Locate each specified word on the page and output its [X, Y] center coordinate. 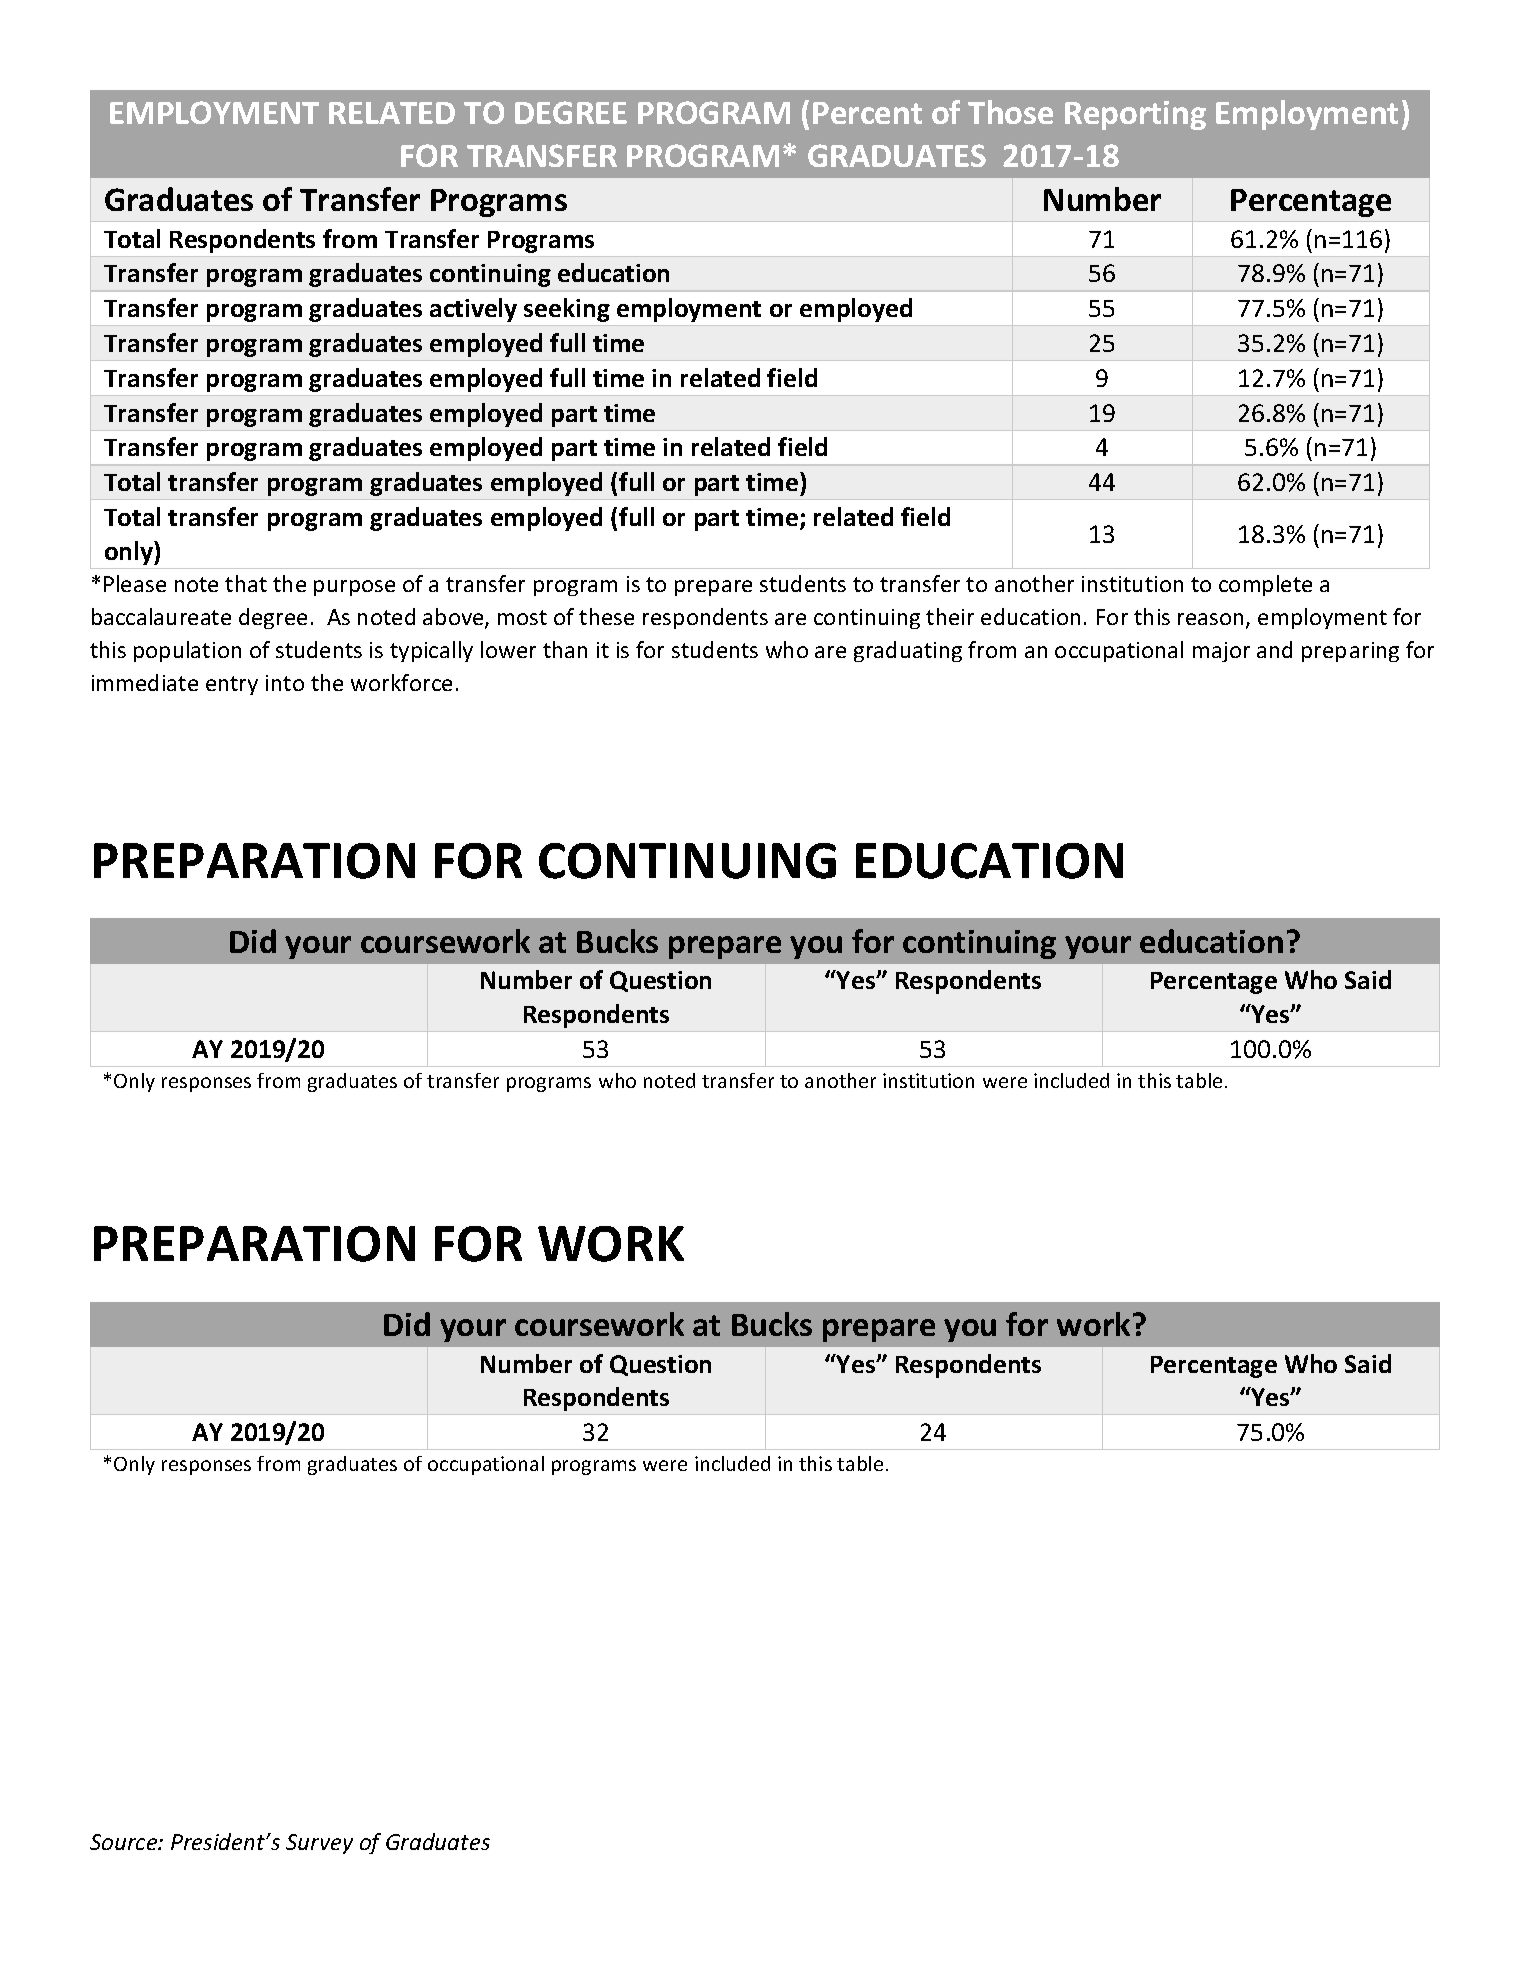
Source [125, 1842]
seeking [567, 310]
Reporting [1135, 115]
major [1221, 652]
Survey [319, 1844]
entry [232, 685]
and [1274, 649]
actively [473, 310]
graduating [908, 651]
